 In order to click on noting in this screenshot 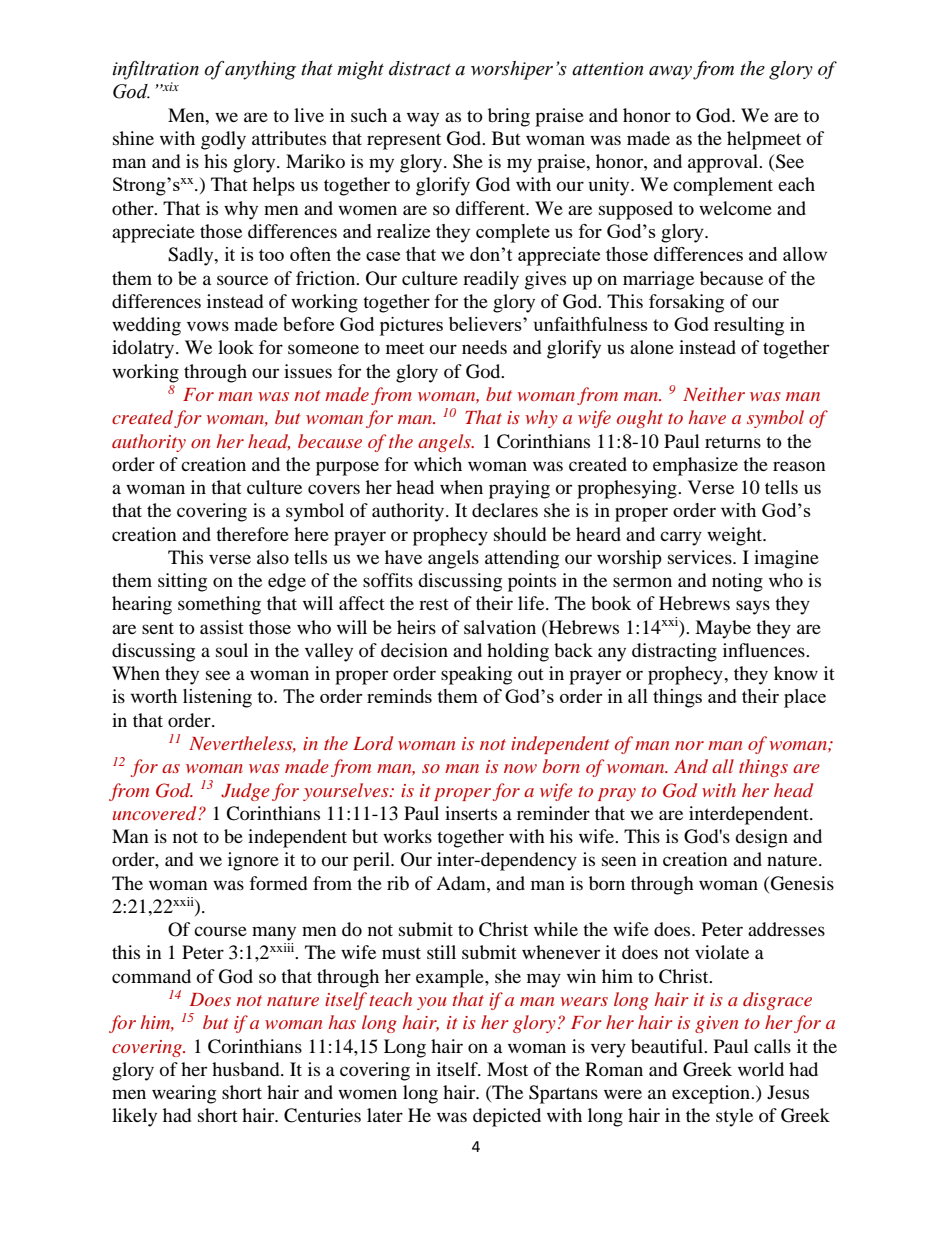, I will do `click(737, 582)`.
